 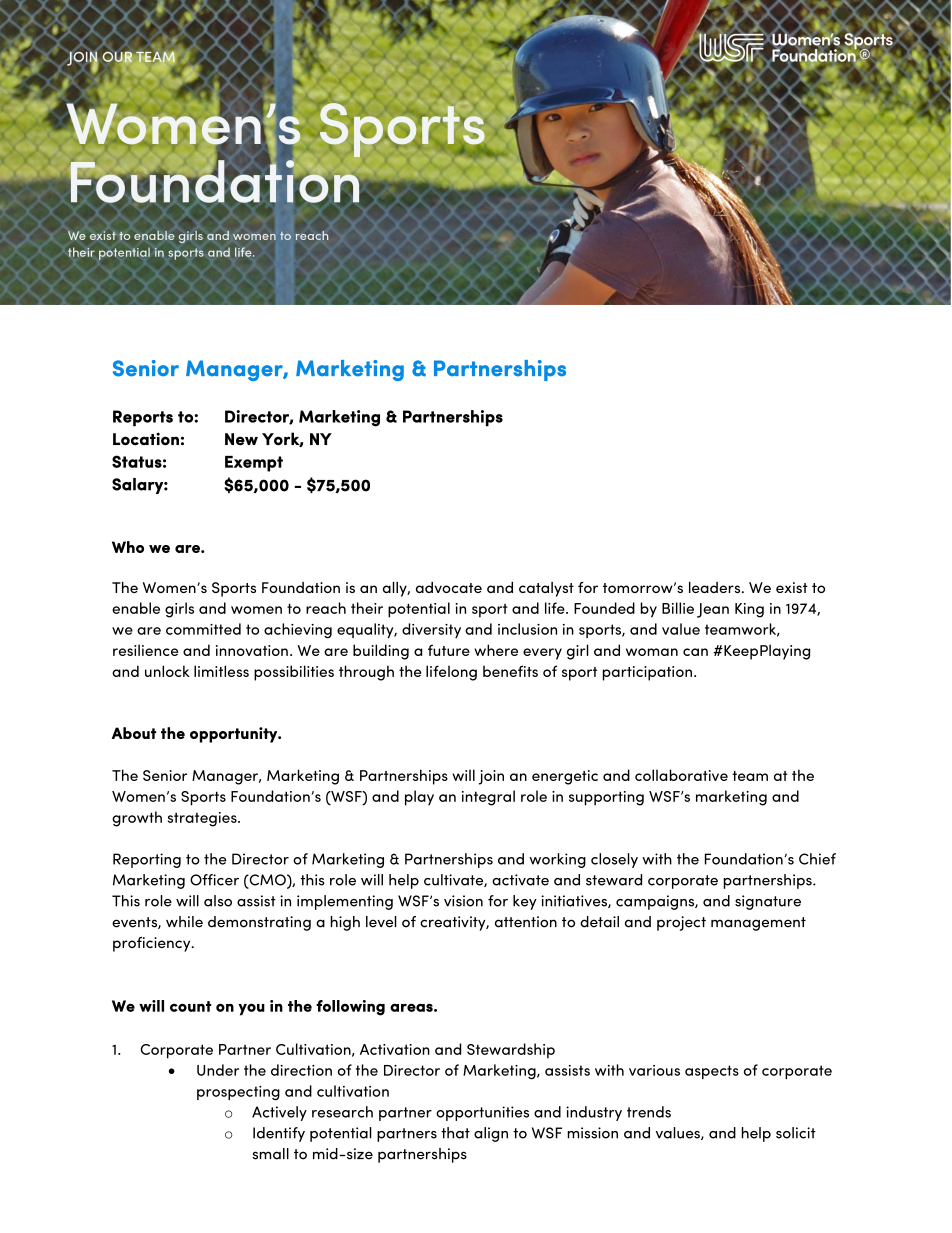 I want to click on Identify, so click(x=279, y=1134).
